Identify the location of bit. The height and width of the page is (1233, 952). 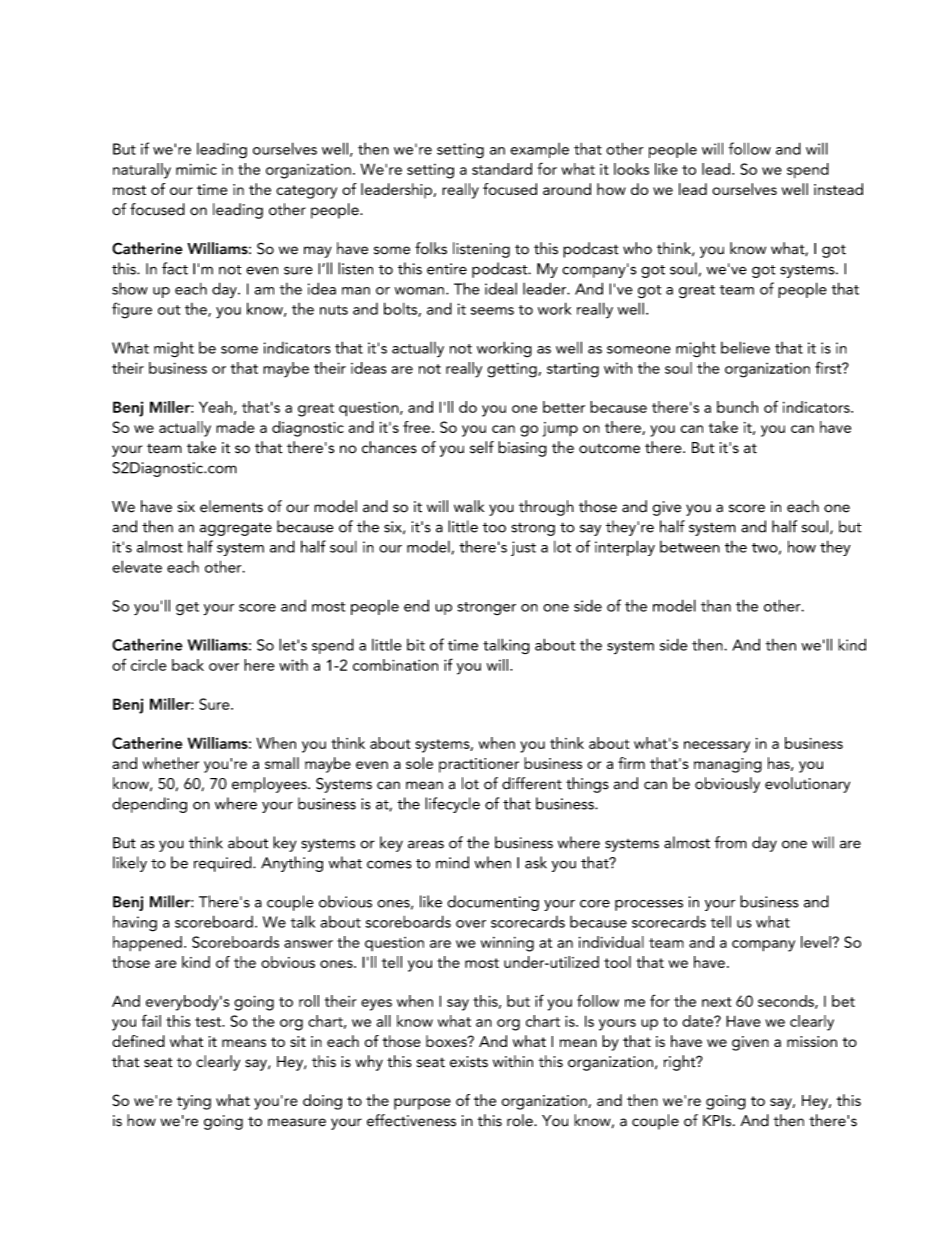
(416, 645).
